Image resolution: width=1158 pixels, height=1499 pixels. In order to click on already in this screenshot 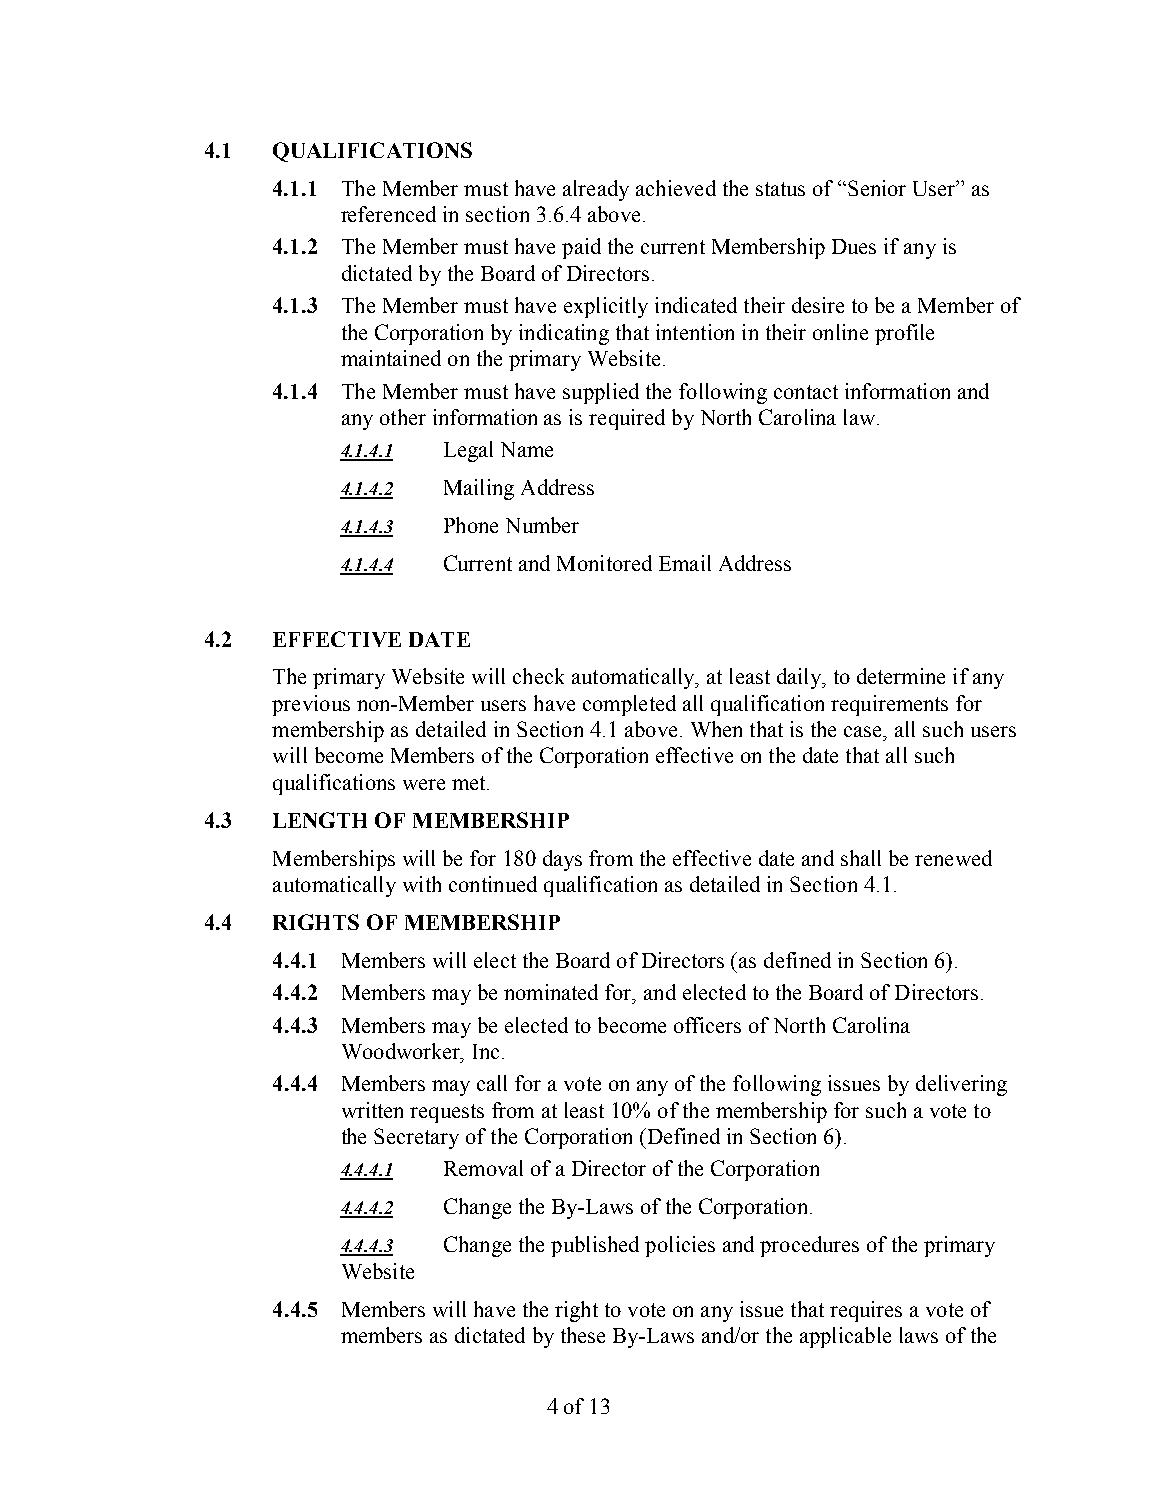, I will do `click(596, 190)`.
